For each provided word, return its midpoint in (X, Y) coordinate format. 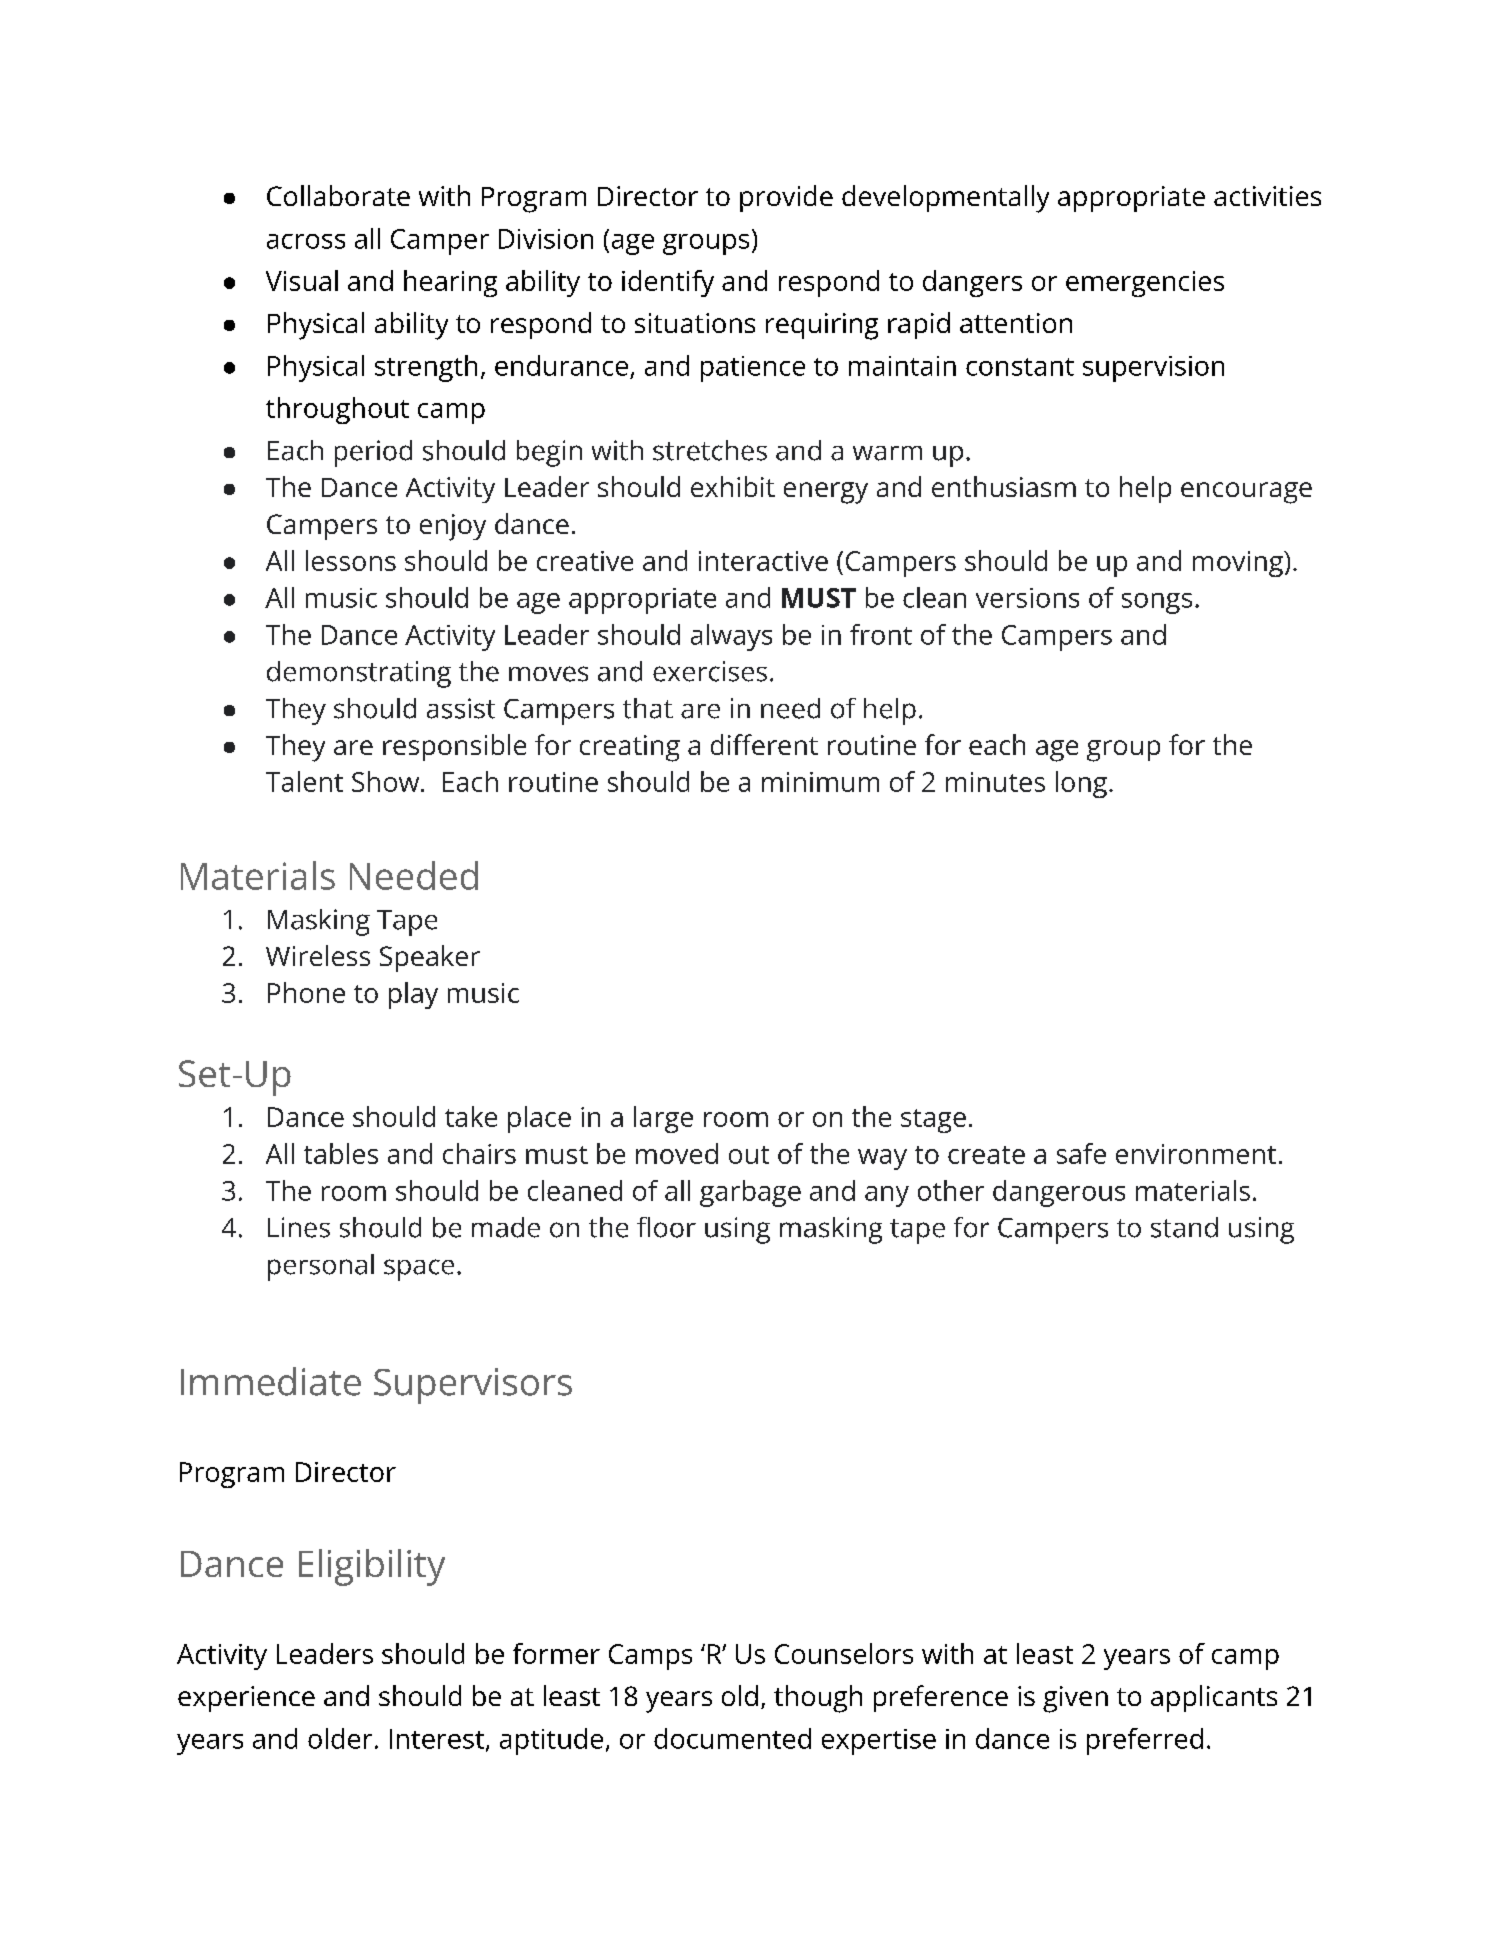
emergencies (1145, 284)
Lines (299, 1227)
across (306, 241)
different (764, 744)
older (340, 1738)
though (818, 1699)
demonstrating (359, 674)
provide (786, 198)
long (1081, 784)
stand (1184, 1227)
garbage (750, 1193)
